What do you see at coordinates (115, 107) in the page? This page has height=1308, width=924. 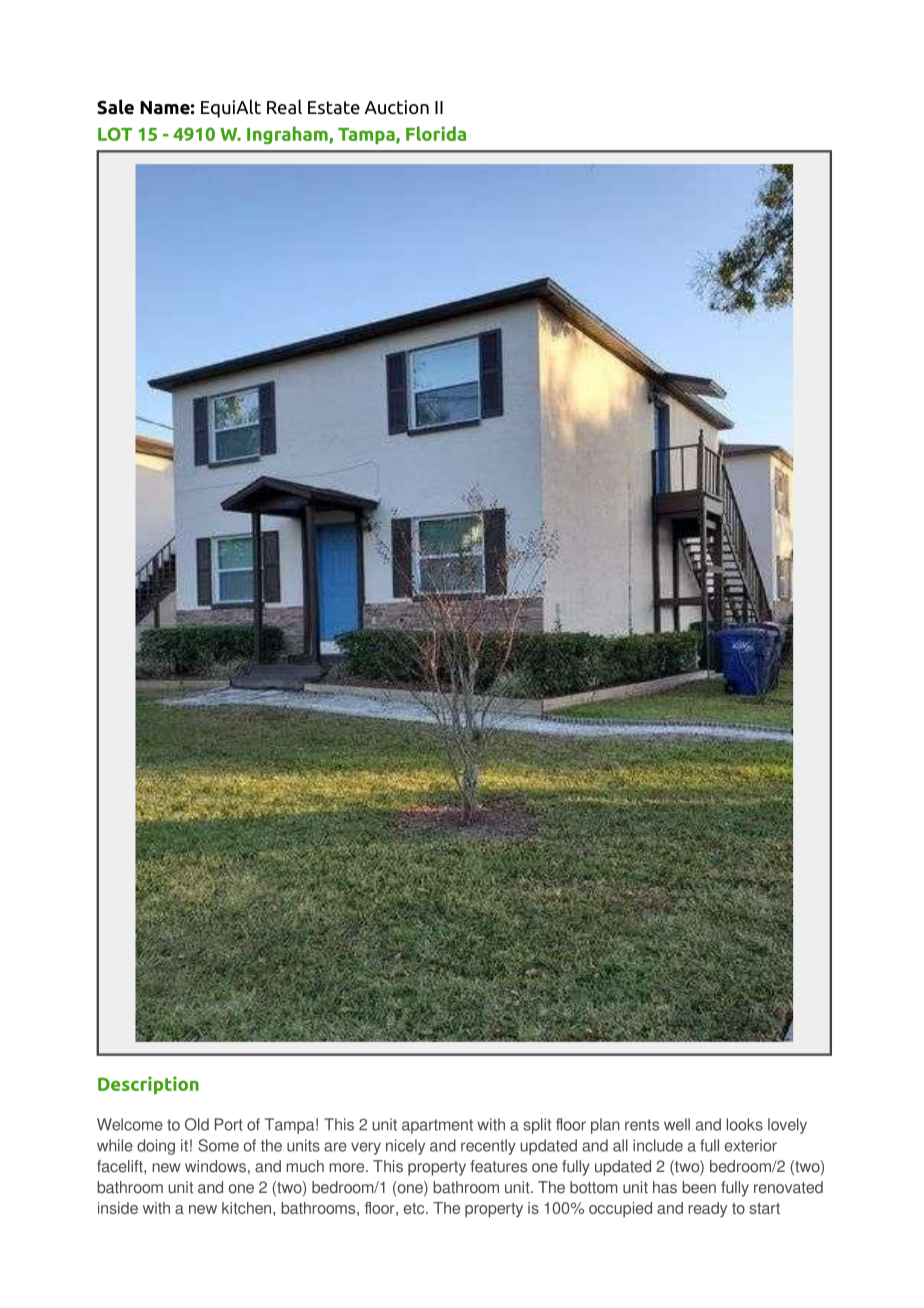 I see `Sale` at bounding box center [115, 107].
